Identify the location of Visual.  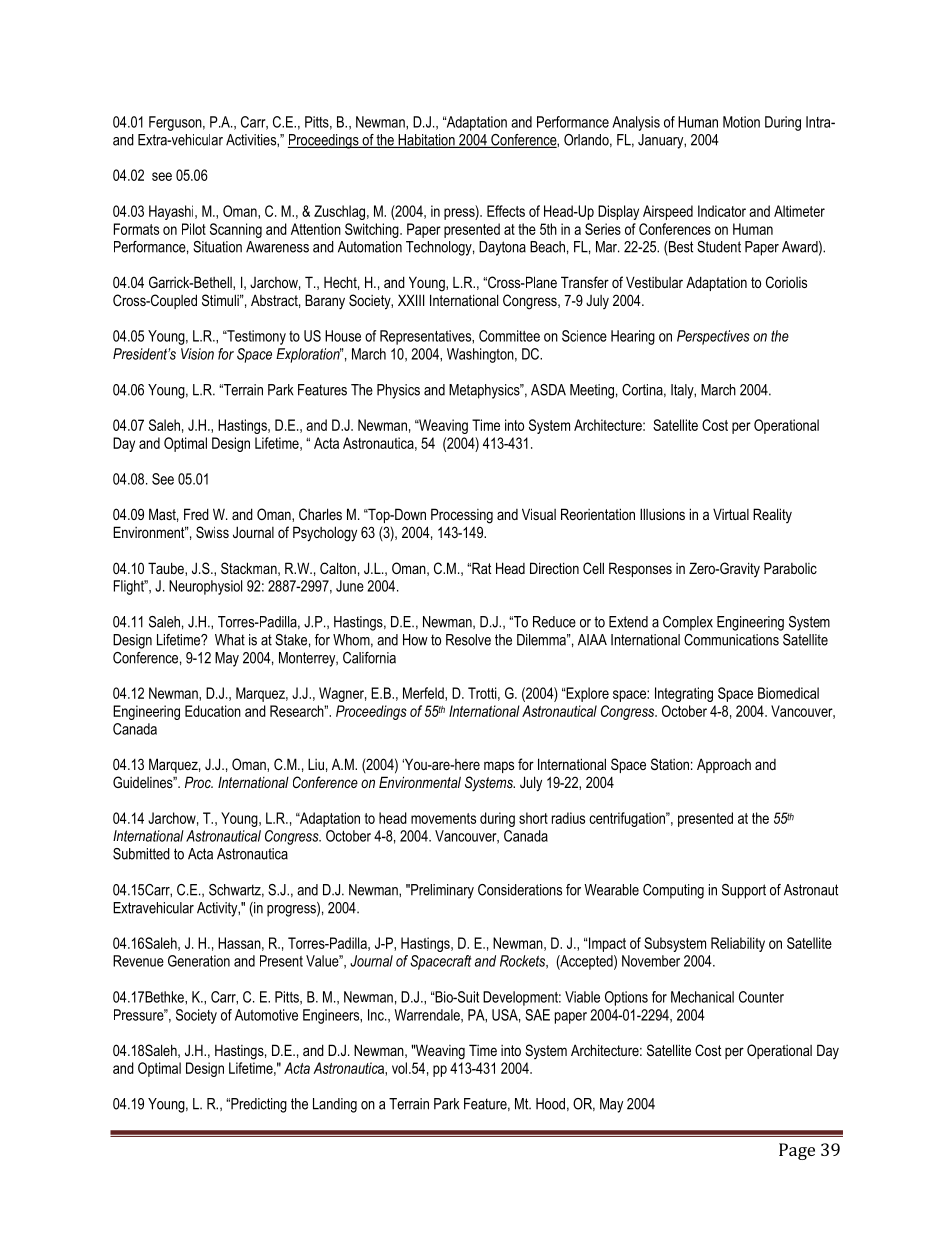
(539, 514).
